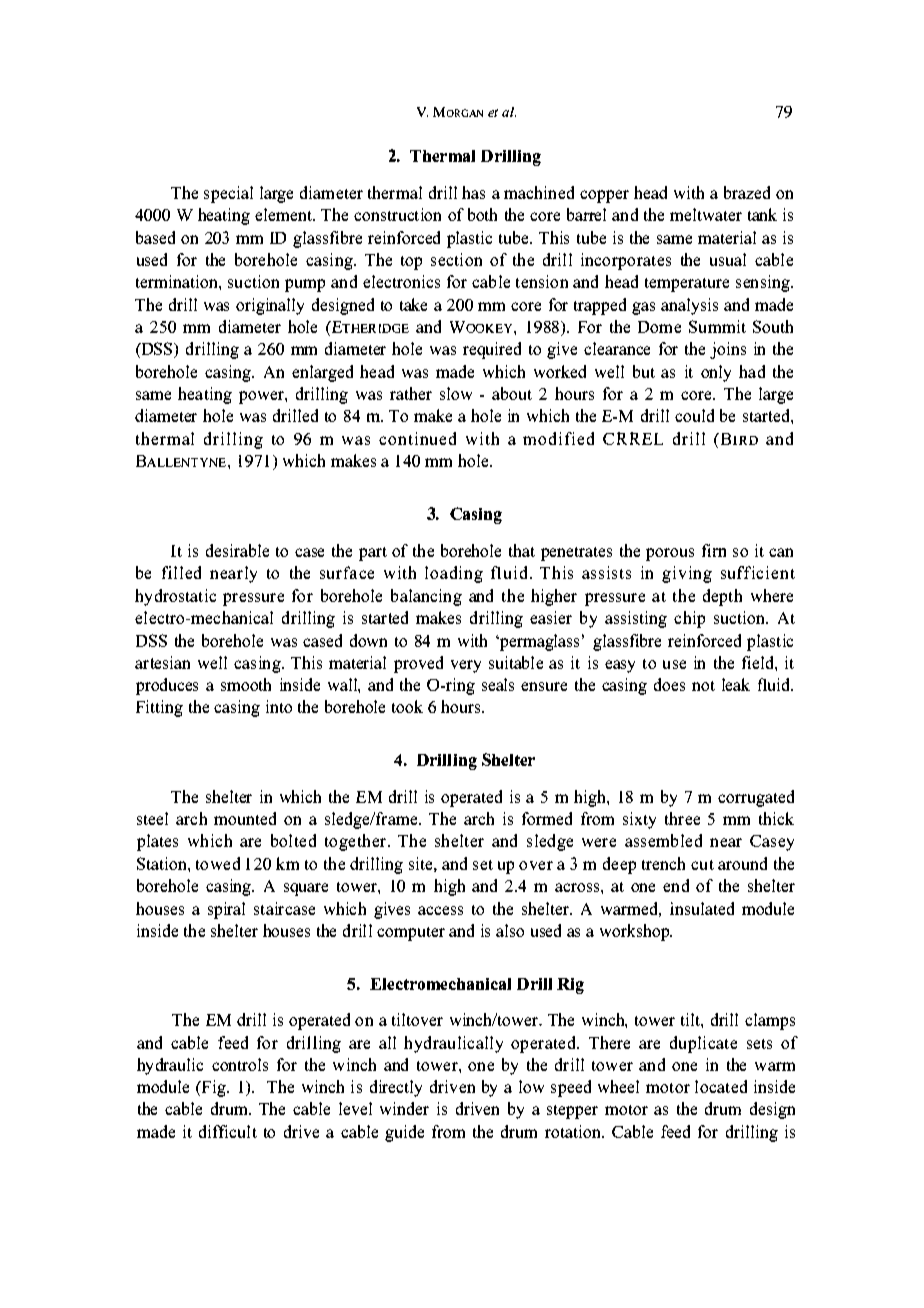 The image size is (924, 1308). What do you see at coordinates (175, 597) in the image?
I see `hydrostatic` at bounding box center [175, 597].
